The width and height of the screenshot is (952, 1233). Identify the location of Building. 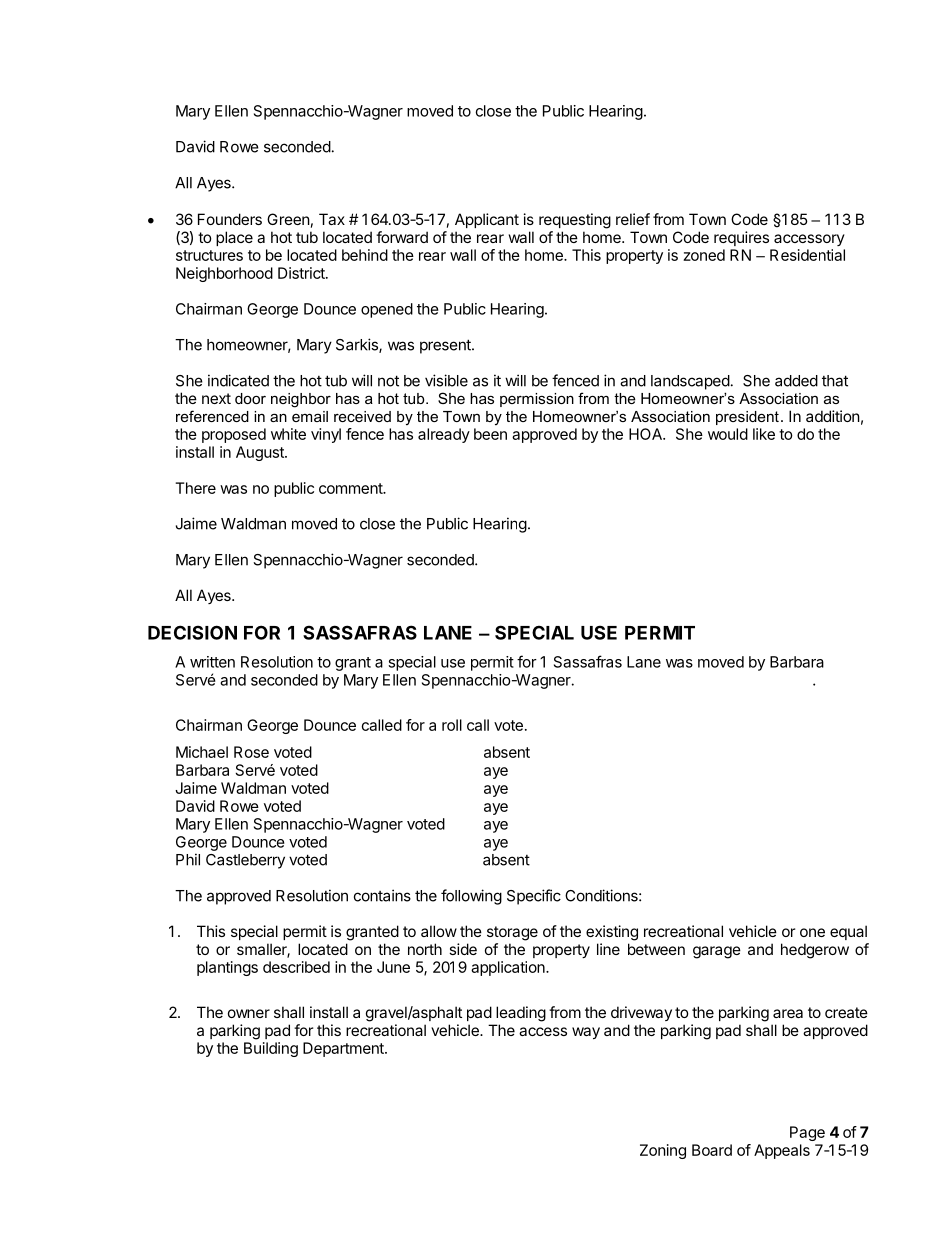
(271, 1049).
